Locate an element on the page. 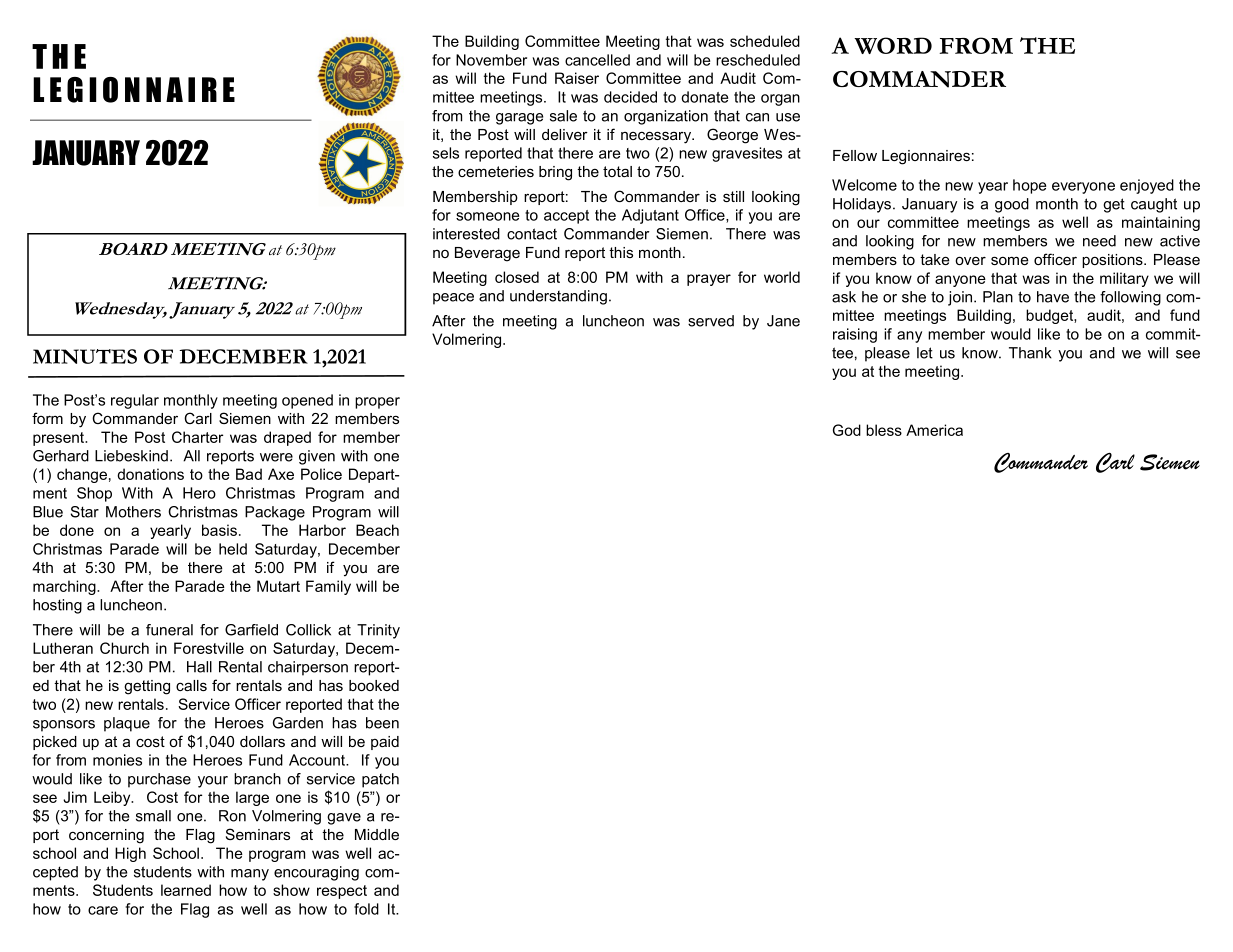 This document has width=1233, height=952. WORD is located at coordinates (893, 45).
